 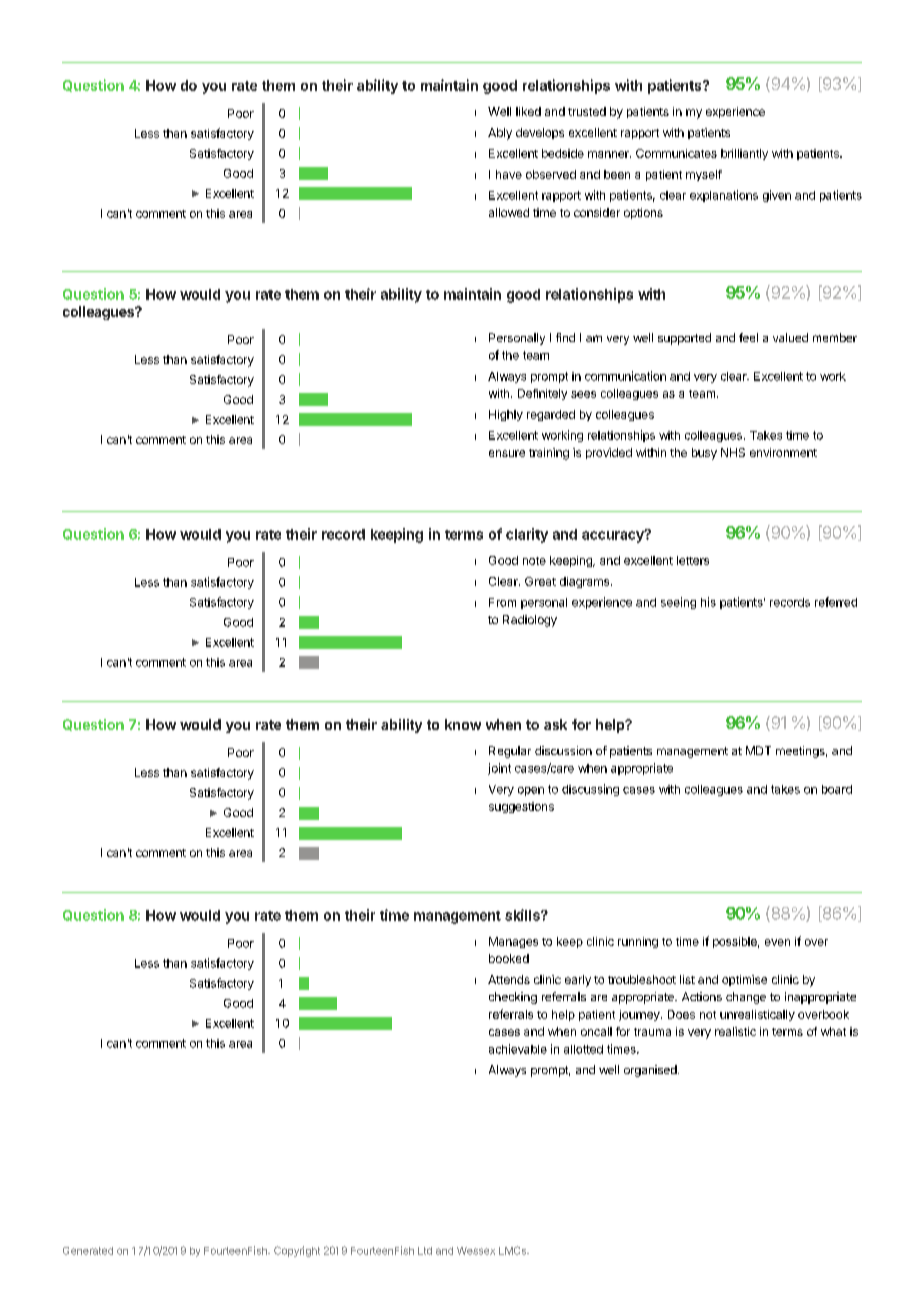 What do you see at coordinates (783, 452) in the screenshot?
I see `environment` at bounding box center [783, 452].
